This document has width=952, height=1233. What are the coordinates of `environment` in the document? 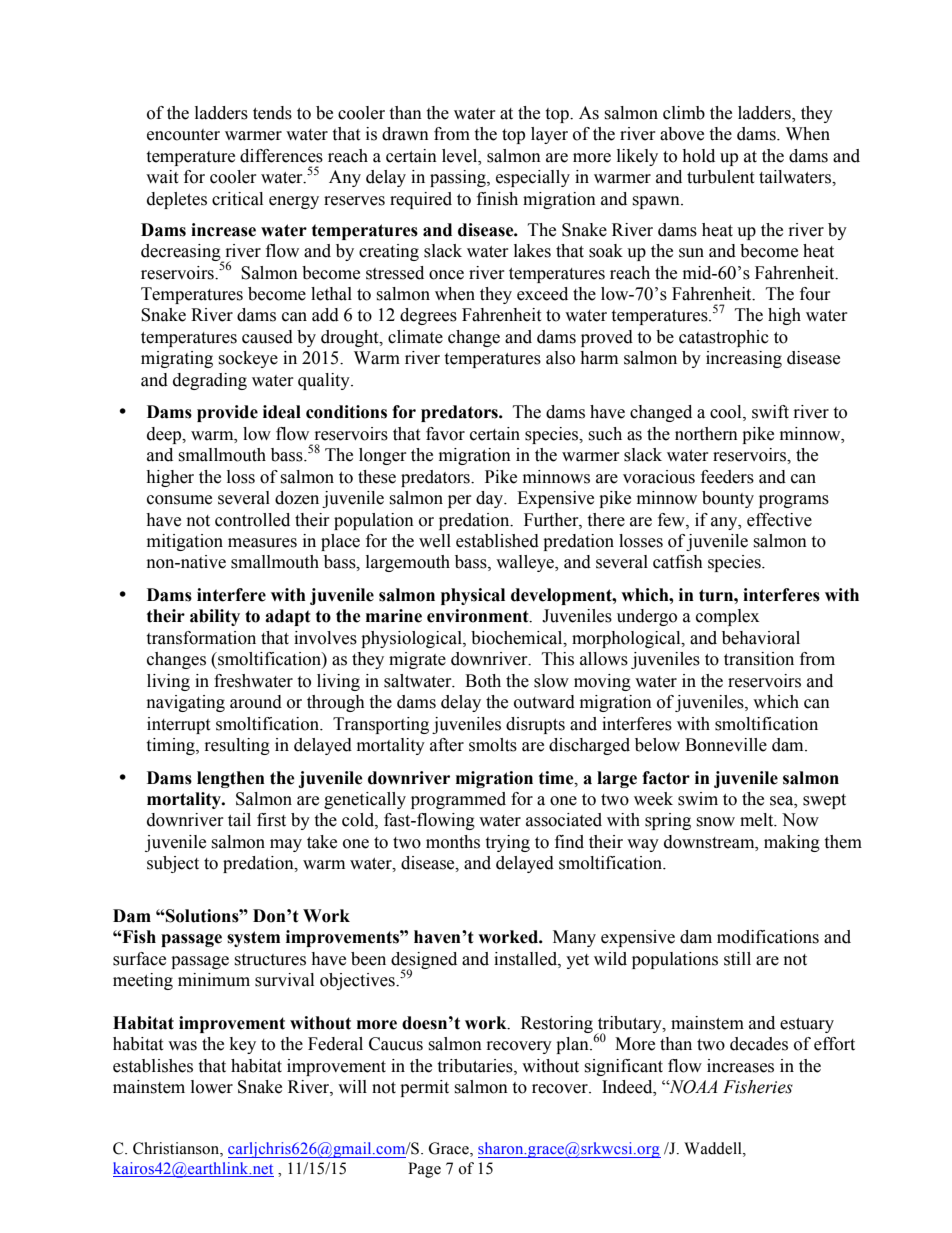 It's located at (479, 616).
